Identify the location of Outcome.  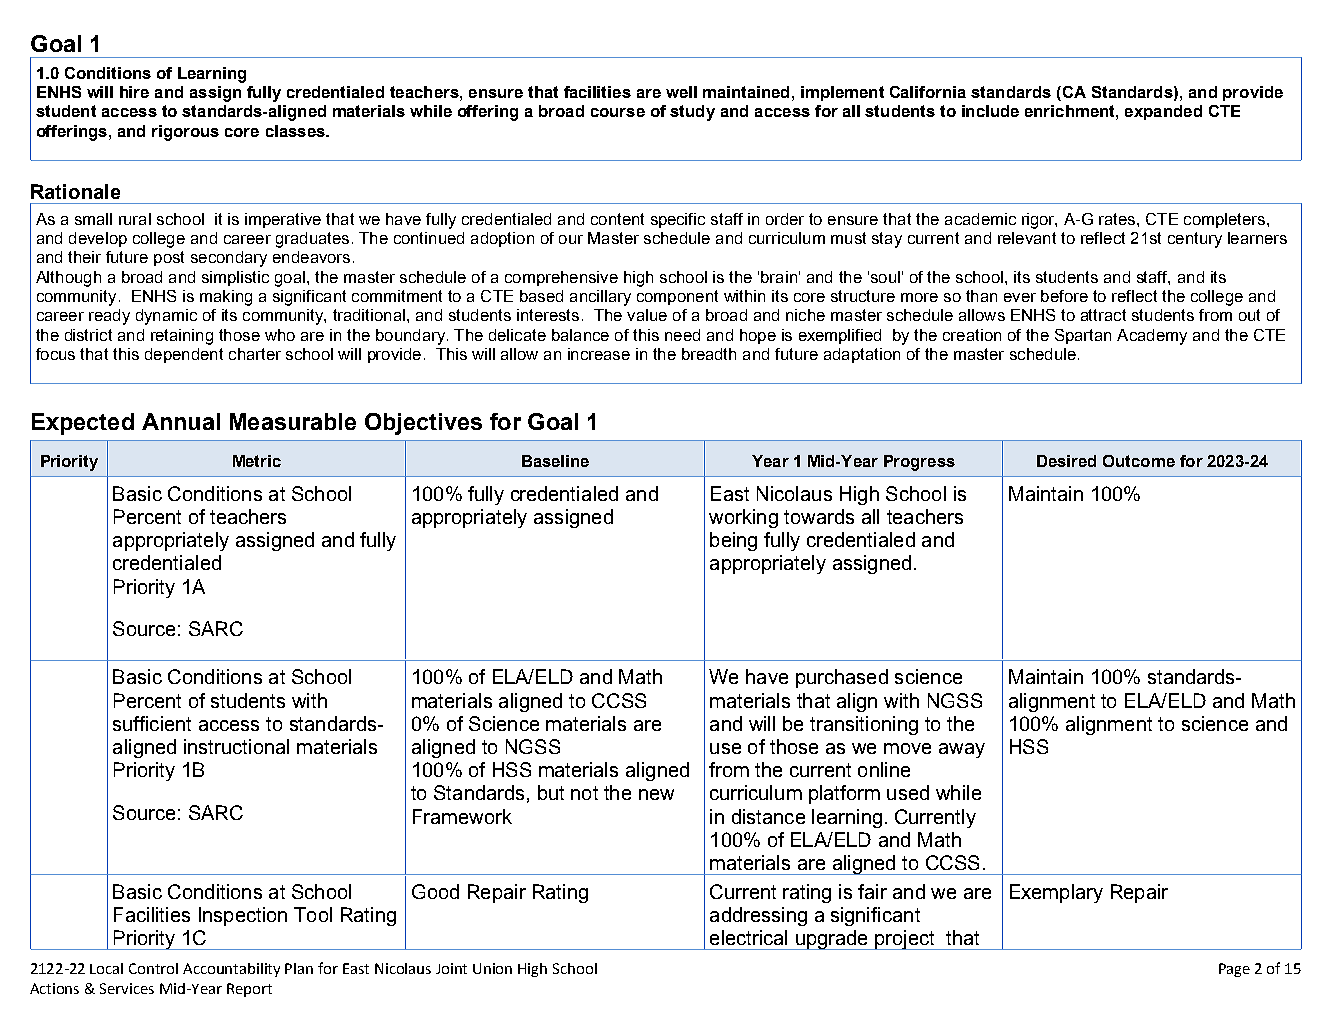
(1139, 461).
